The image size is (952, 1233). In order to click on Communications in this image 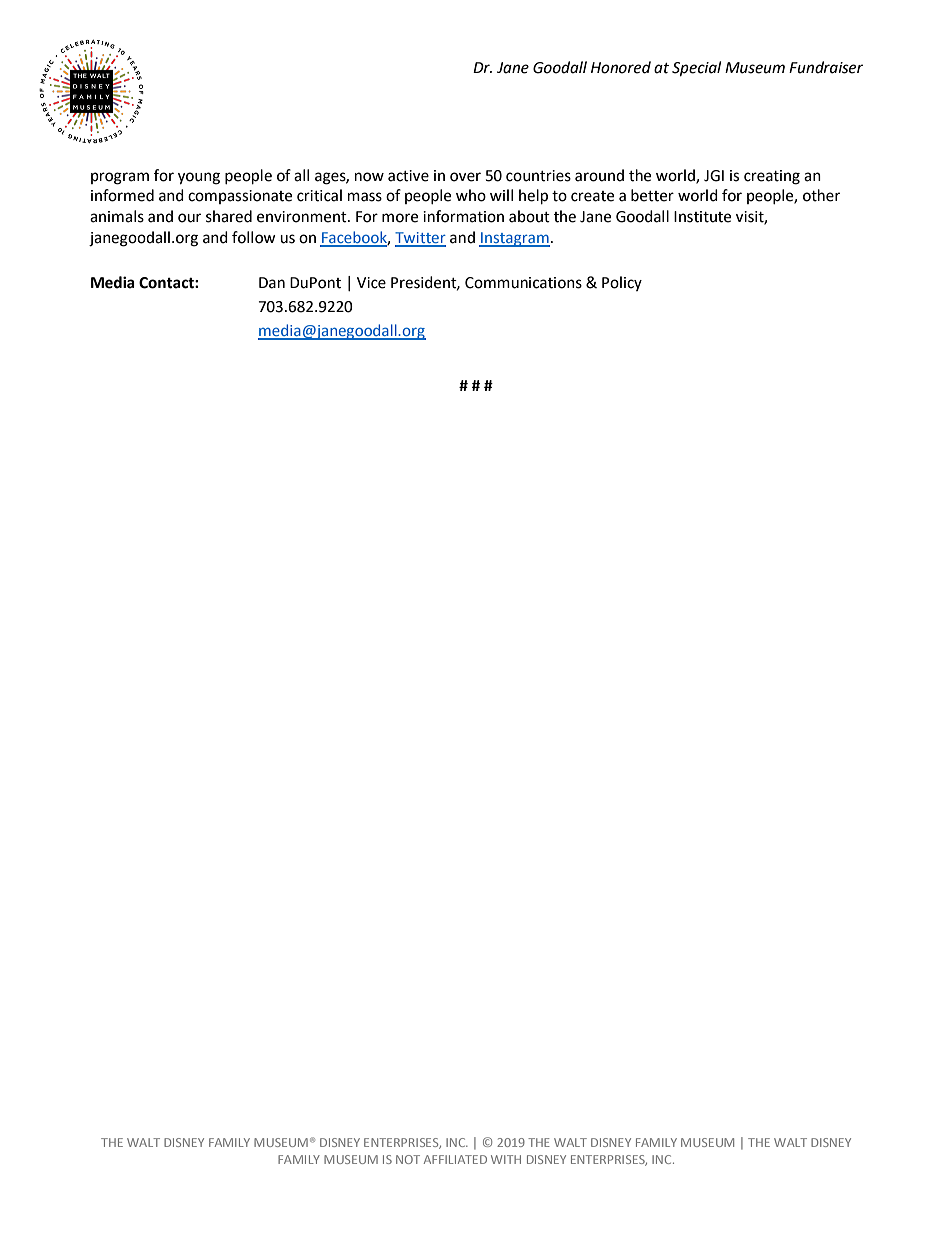, I will do `click(523, 283)`.
